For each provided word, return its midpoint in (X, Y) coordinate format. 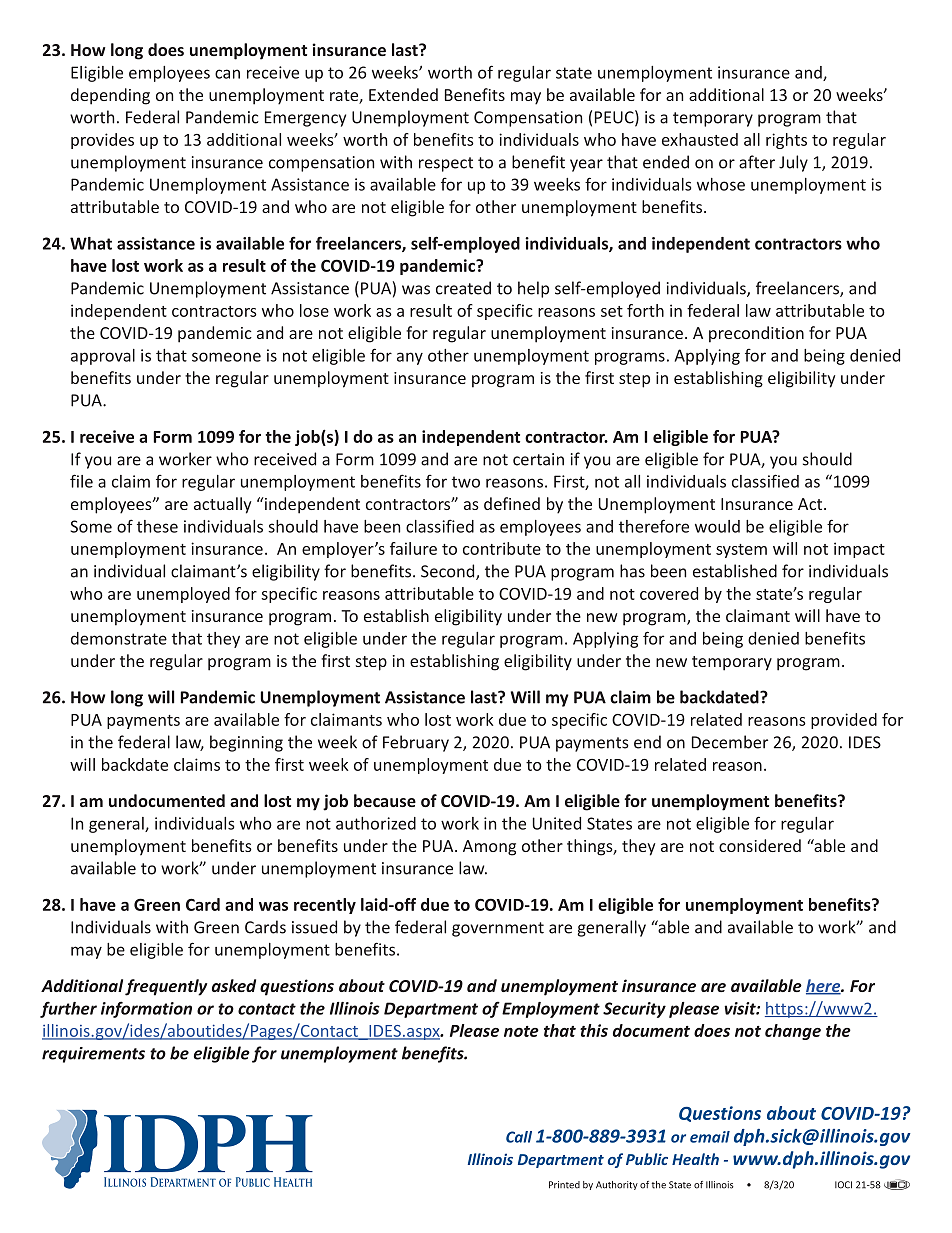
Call (519, 1137)
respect (446, 164)
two (466, 482)
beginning (246, 743)
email (710, 1137)
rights (786, 141)
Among (489, 848)
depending (110, 96)
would (717, 526)
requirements (93, 1055)
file (81, 481)
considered (760, 845)
